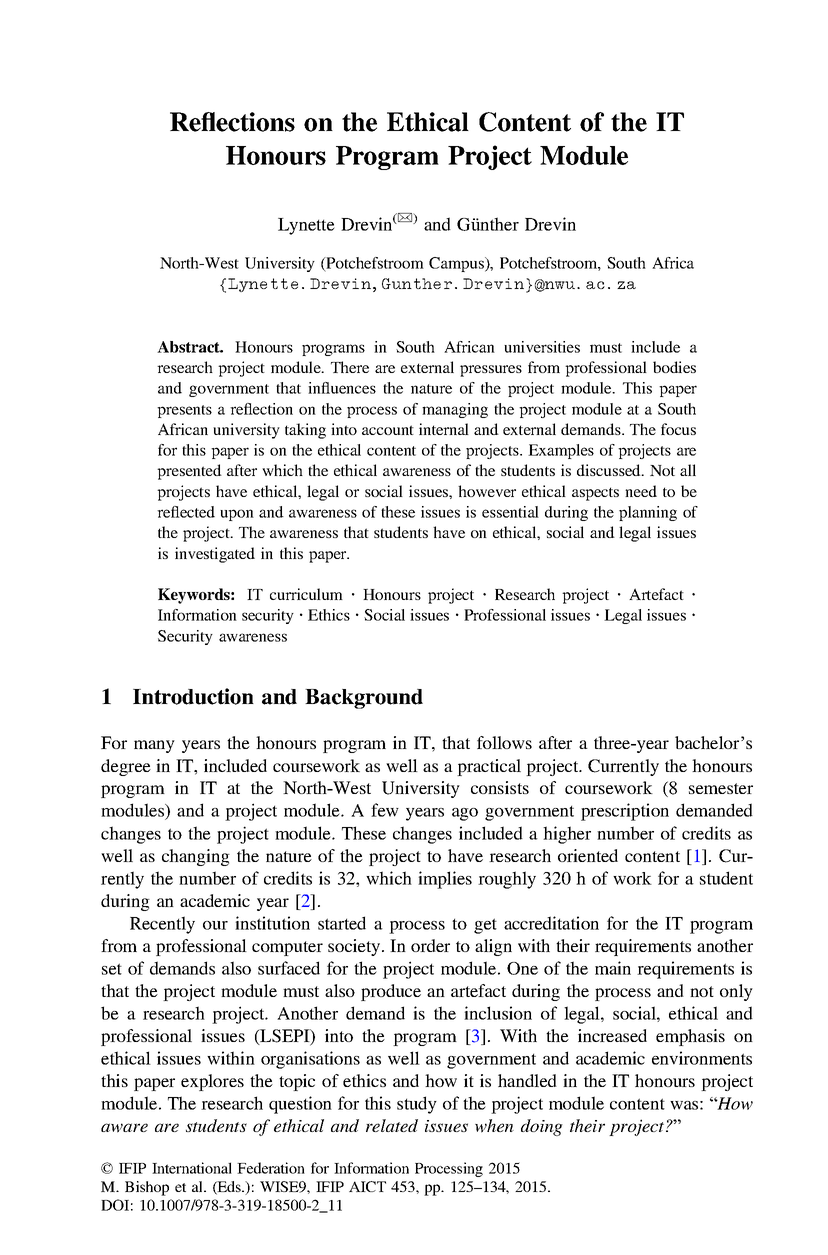  Describe the element at coordinates (648, 513) in the screenshot. I see `planning` at that location.
